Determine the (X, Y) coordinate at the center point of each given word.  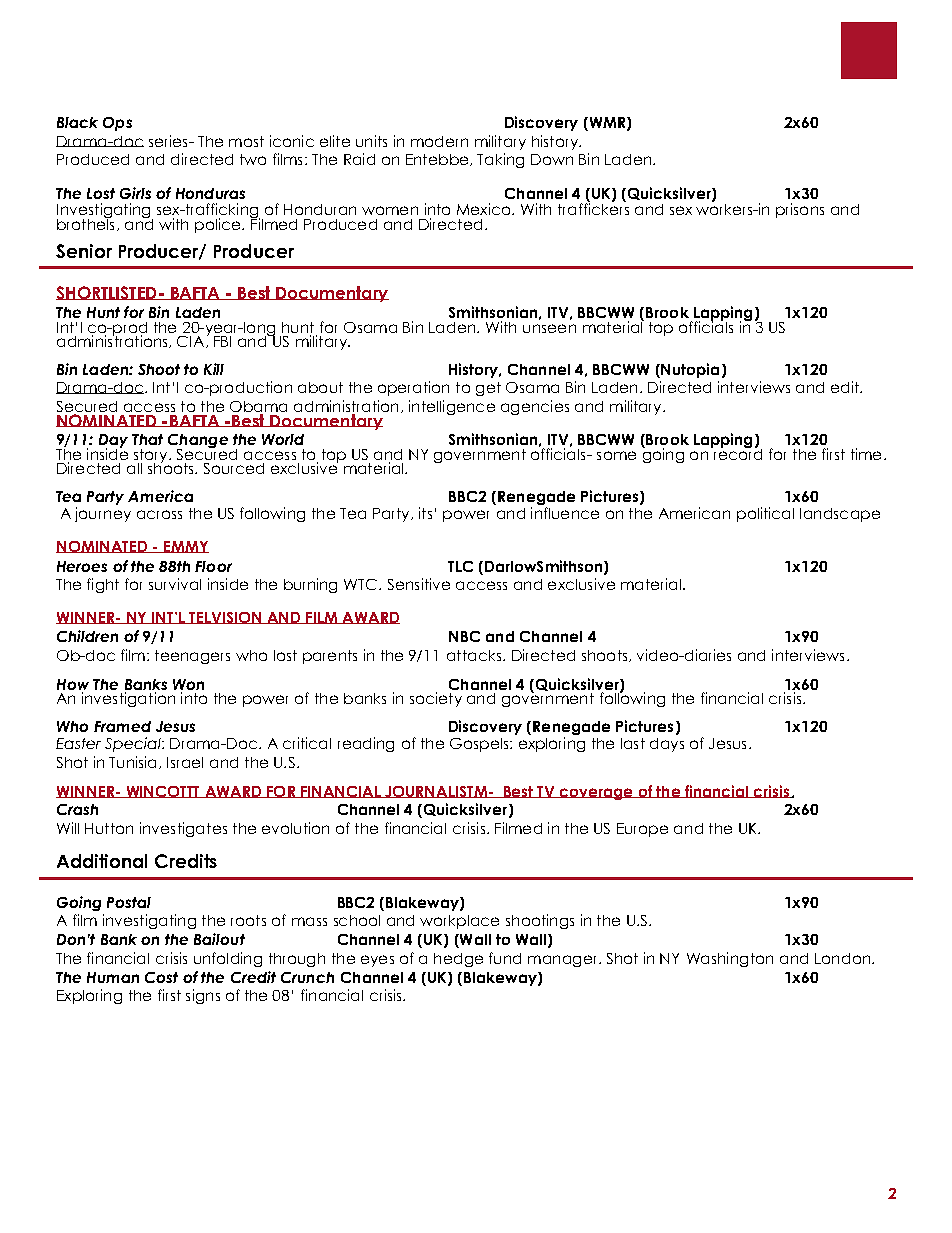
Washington (730, 959)
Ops (117, 124)
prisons (800, 210)
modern (439, 141)
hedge (458, 960)
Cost (161, 977)
